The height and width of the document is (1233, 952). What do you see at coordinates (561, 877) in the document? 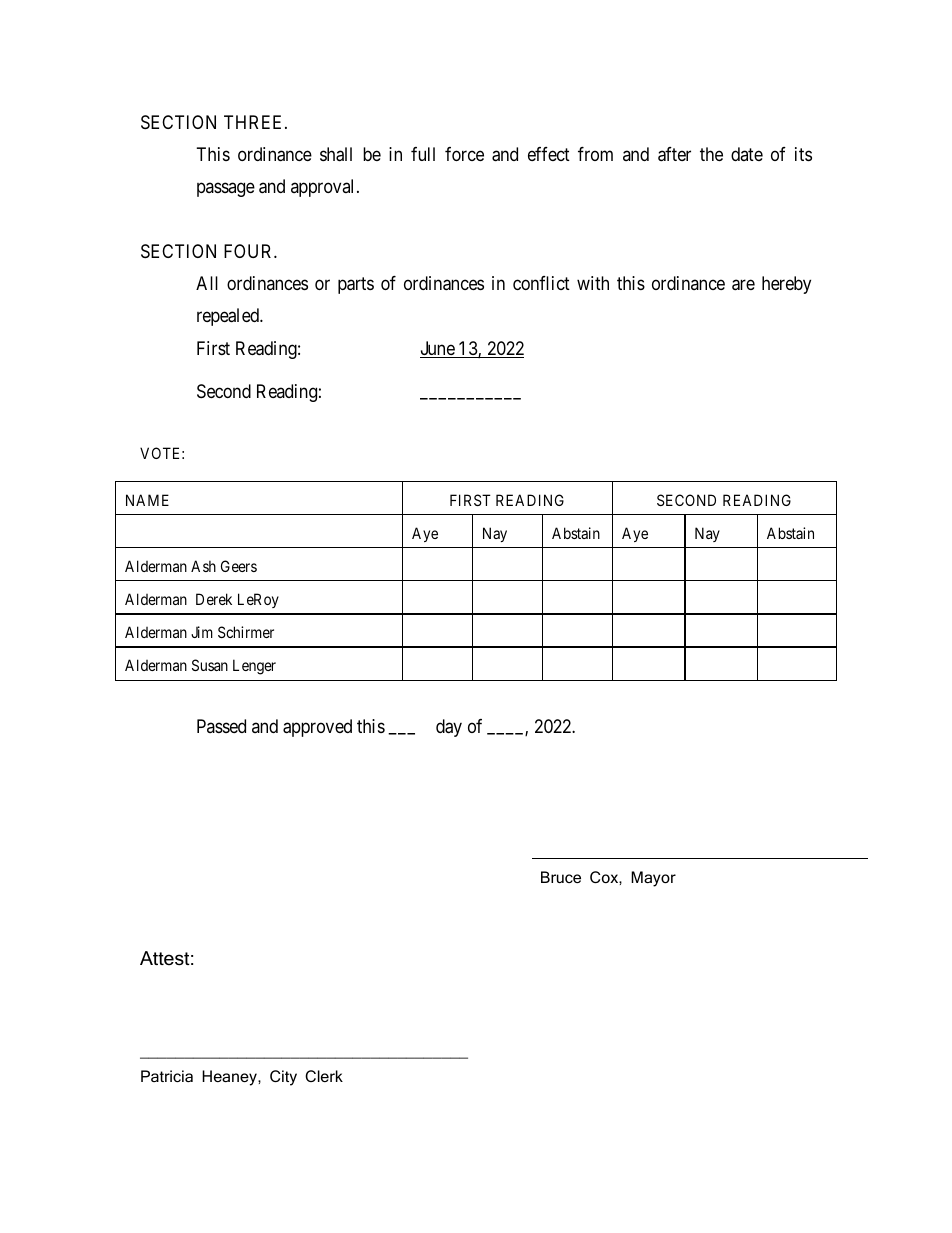
I see `Bruce` at bounding box center [561, 877].
